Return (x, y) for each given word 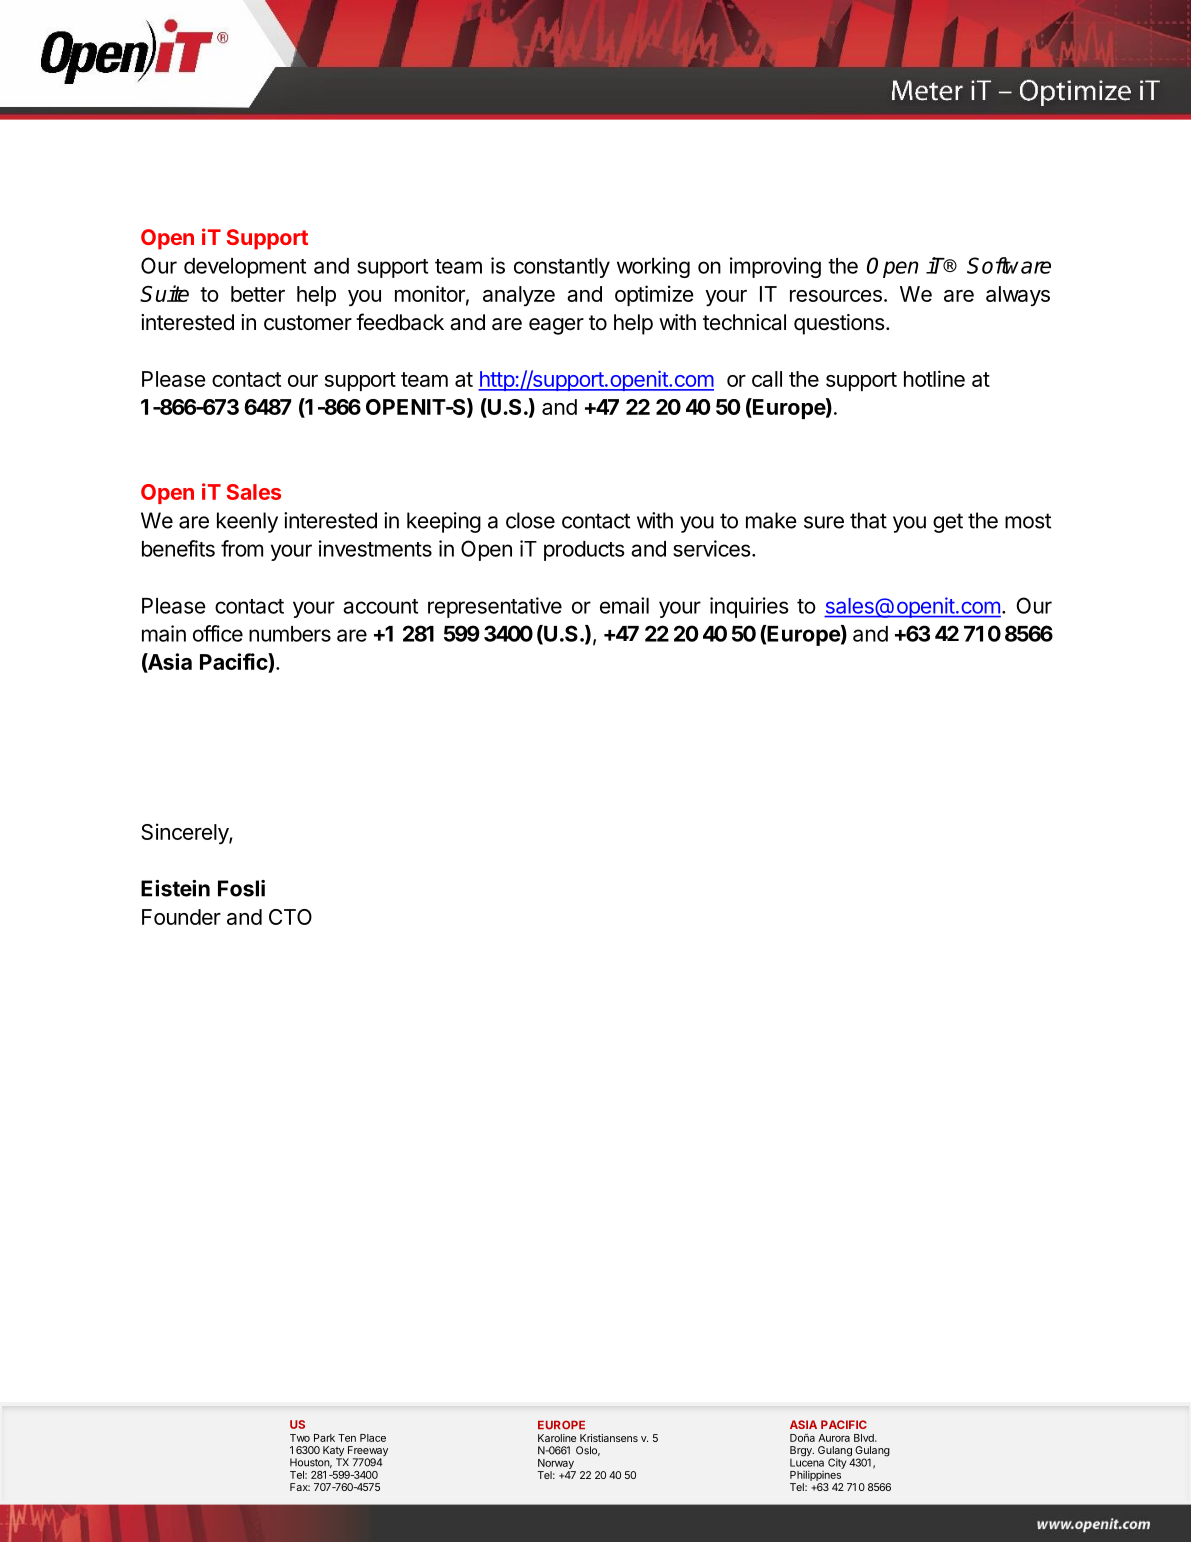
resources (836, 296)
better (258, 294)
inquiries (749, 607)
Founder (181, 917)
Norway (557, 1465)
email (624, 605)
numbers (290, 634)
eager (556, 326)
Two (300, 1438)
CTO (290, 917)
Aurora (834, 1438)
